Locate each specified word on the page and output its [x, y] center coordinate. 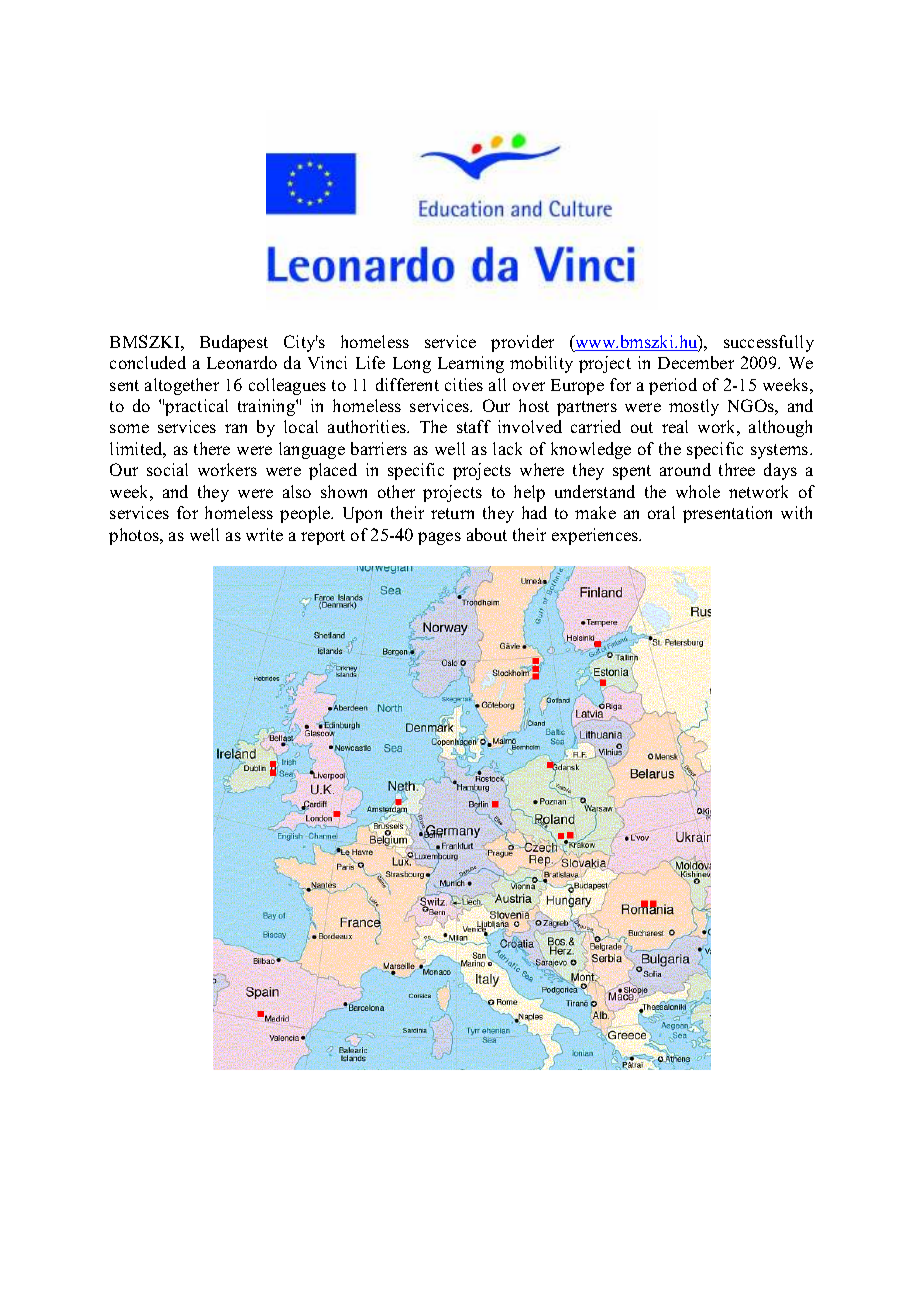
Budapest [234, 343]
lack [507, 448]
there [212, 448]
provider [522, 343]
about [487, 534]
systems [781, 451]
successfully [769, 343]
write [264, 534]
